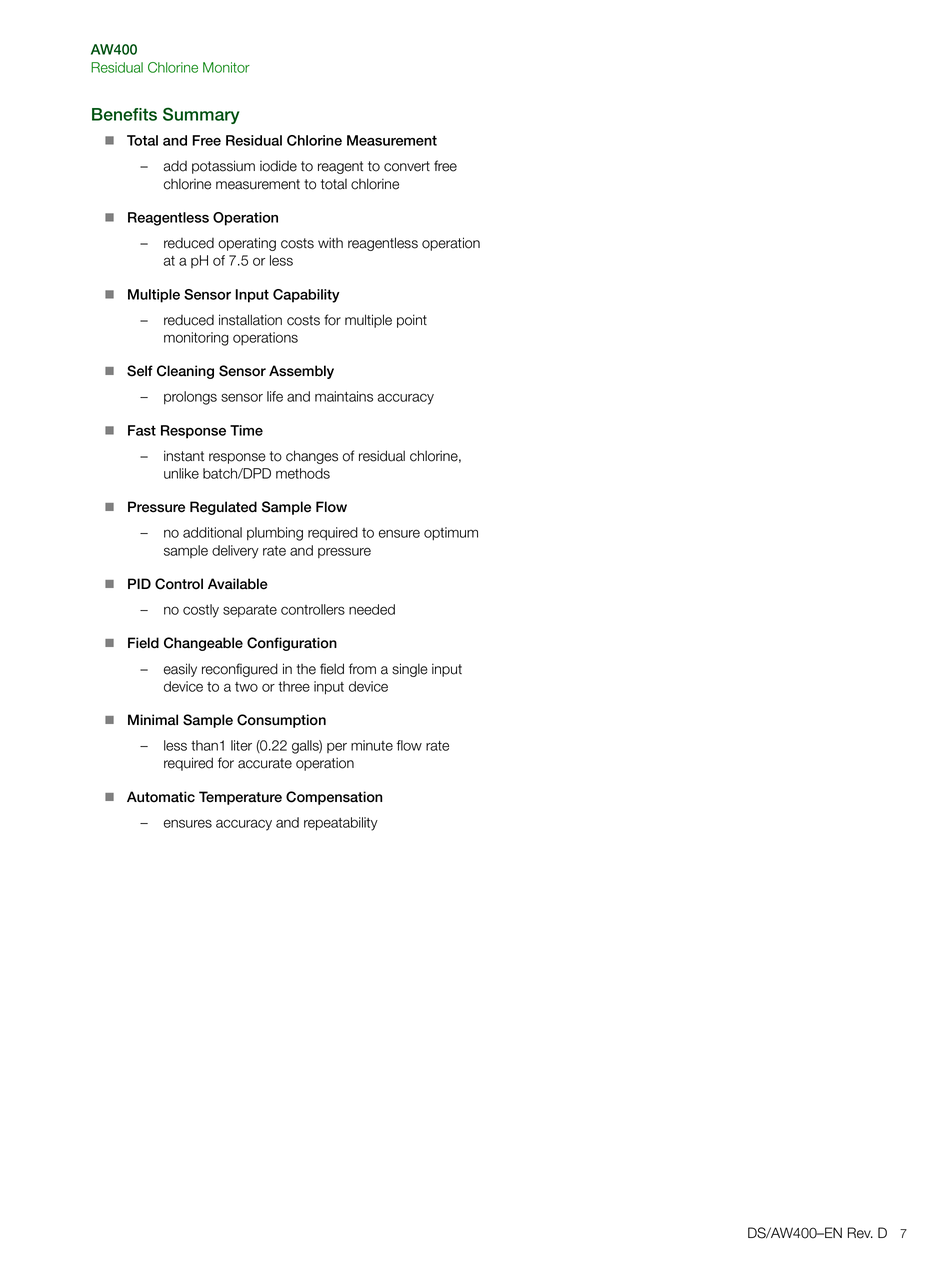 The width and height of the image is (952, 1268). What do you see at coordinates (334, 798) in the image?
I see `Compensation` at bounding box center [334, 798].
